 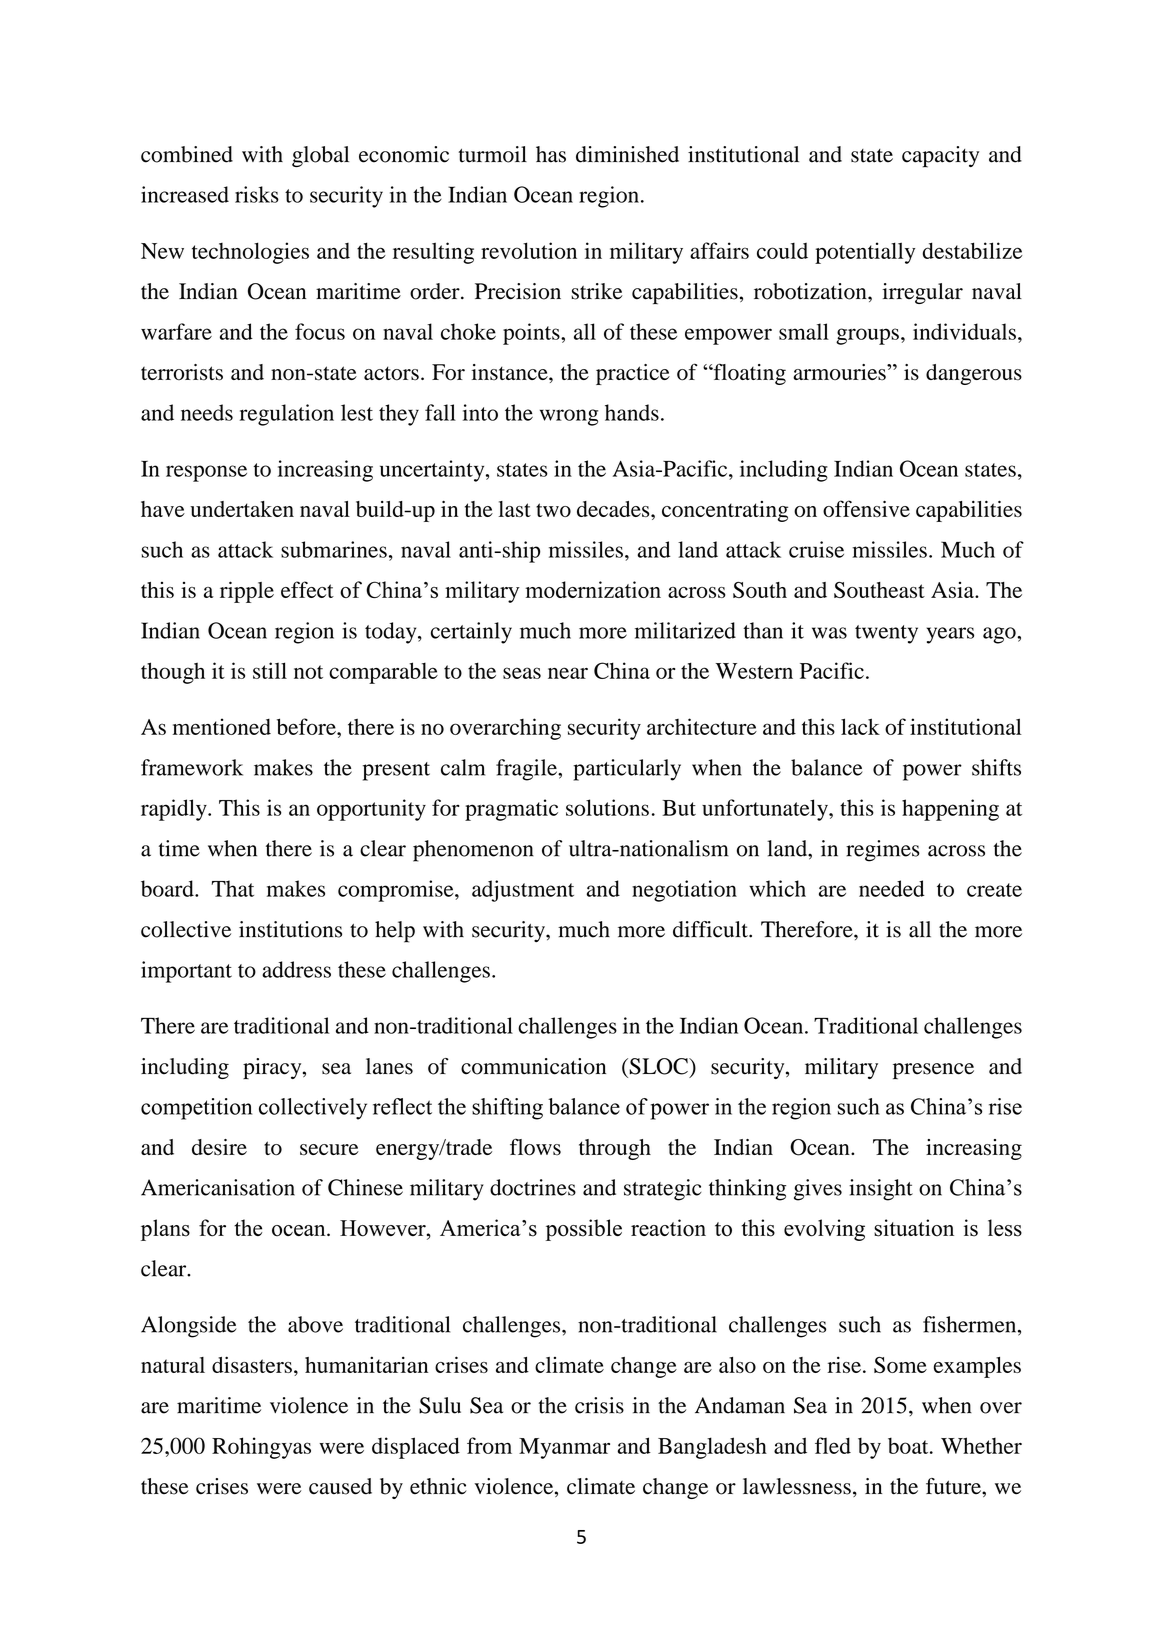 What do you see at coordinates (257, 194) in the screenshot?
I see `risks` at bounding box center [257, 194].
